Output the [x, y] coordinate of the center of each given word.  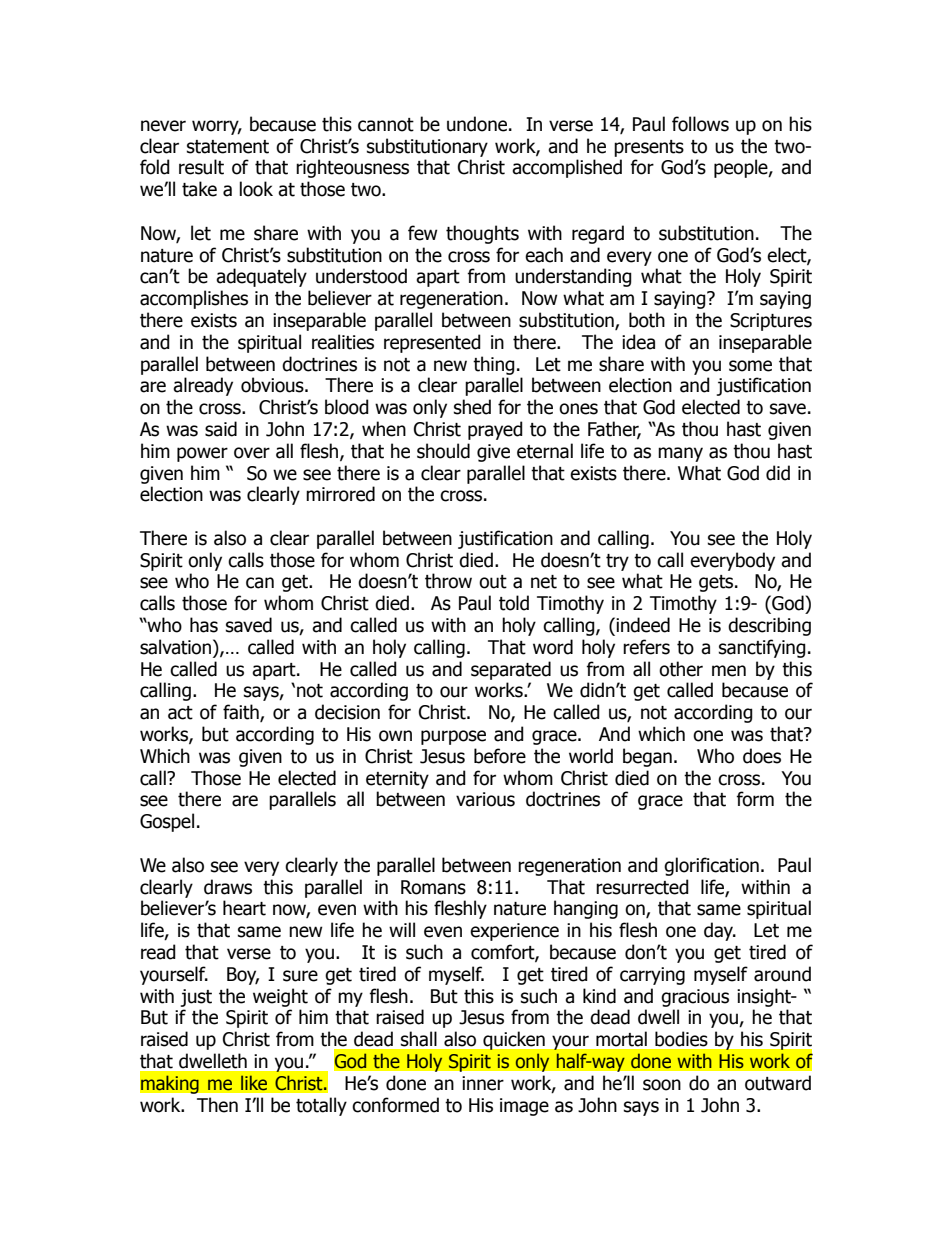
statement [228, 147]
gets [717, 583]
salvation [175, 647]
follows [700, 124]
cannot [386, 125]
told [514, 603]
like [254, 1083]
